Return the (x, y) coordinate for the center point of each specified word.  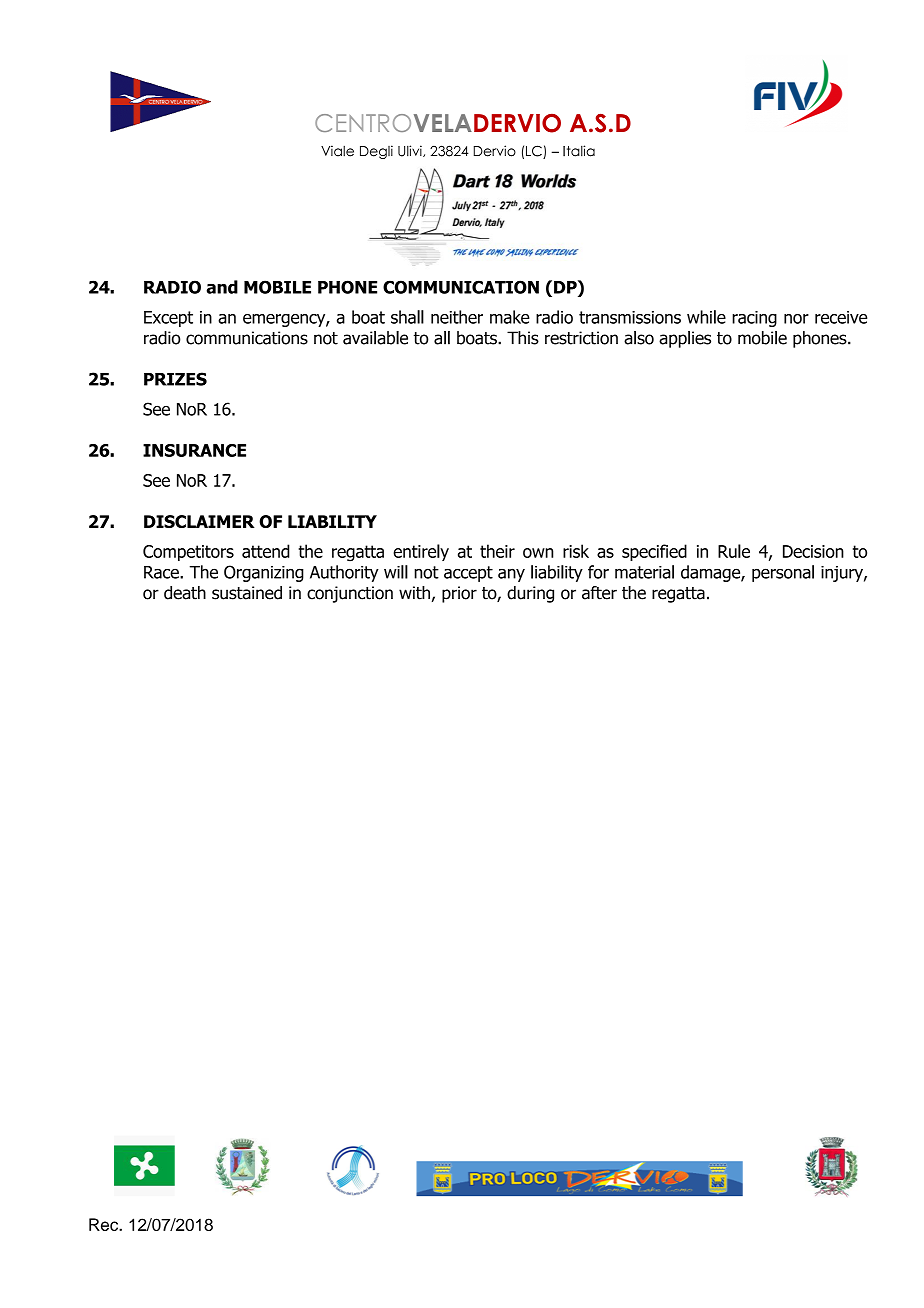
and (222, 287)
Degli (376, 152)
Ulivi (411, 151)
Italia (579, 151)
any (511, 575)
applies (685, 339)
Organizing (264, 573)
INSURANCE (194, 450)
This (523, 338)
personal (783, 573)
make (510, 317)
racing (754, 319)
